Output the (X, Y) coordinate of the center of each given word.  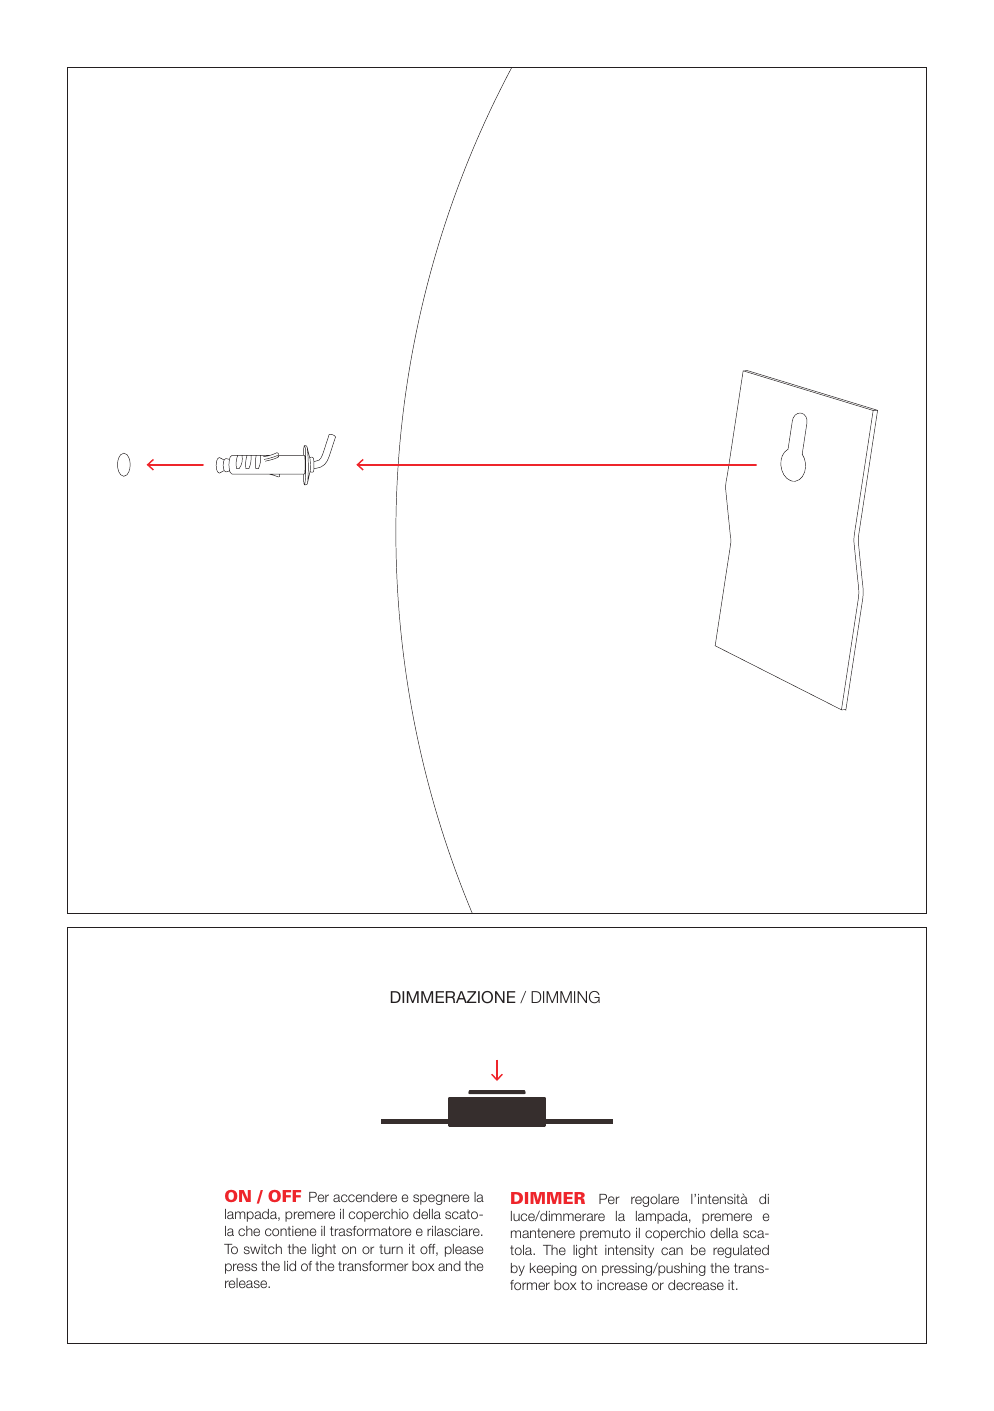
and (449, 1266)
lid (290, 1266)
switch (263, 1249)
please (464, 1250)
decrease (696, 1285)
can (672, 1251)
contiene (290, 1231)
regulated (741, 1251)
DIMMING (565, 997)
